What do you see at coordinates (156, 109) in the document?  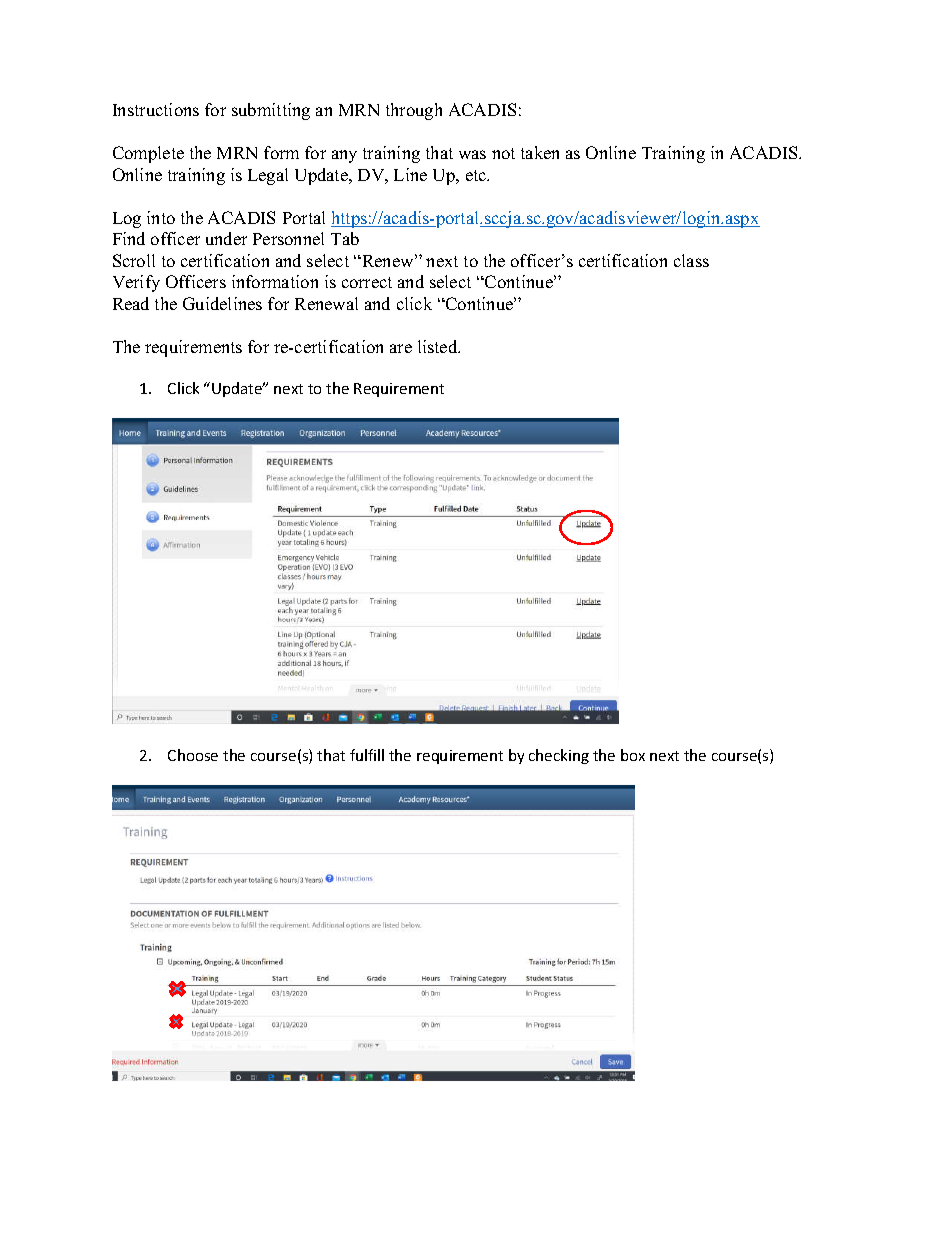 I see `Instructions` at bounding box center [156, 109].
